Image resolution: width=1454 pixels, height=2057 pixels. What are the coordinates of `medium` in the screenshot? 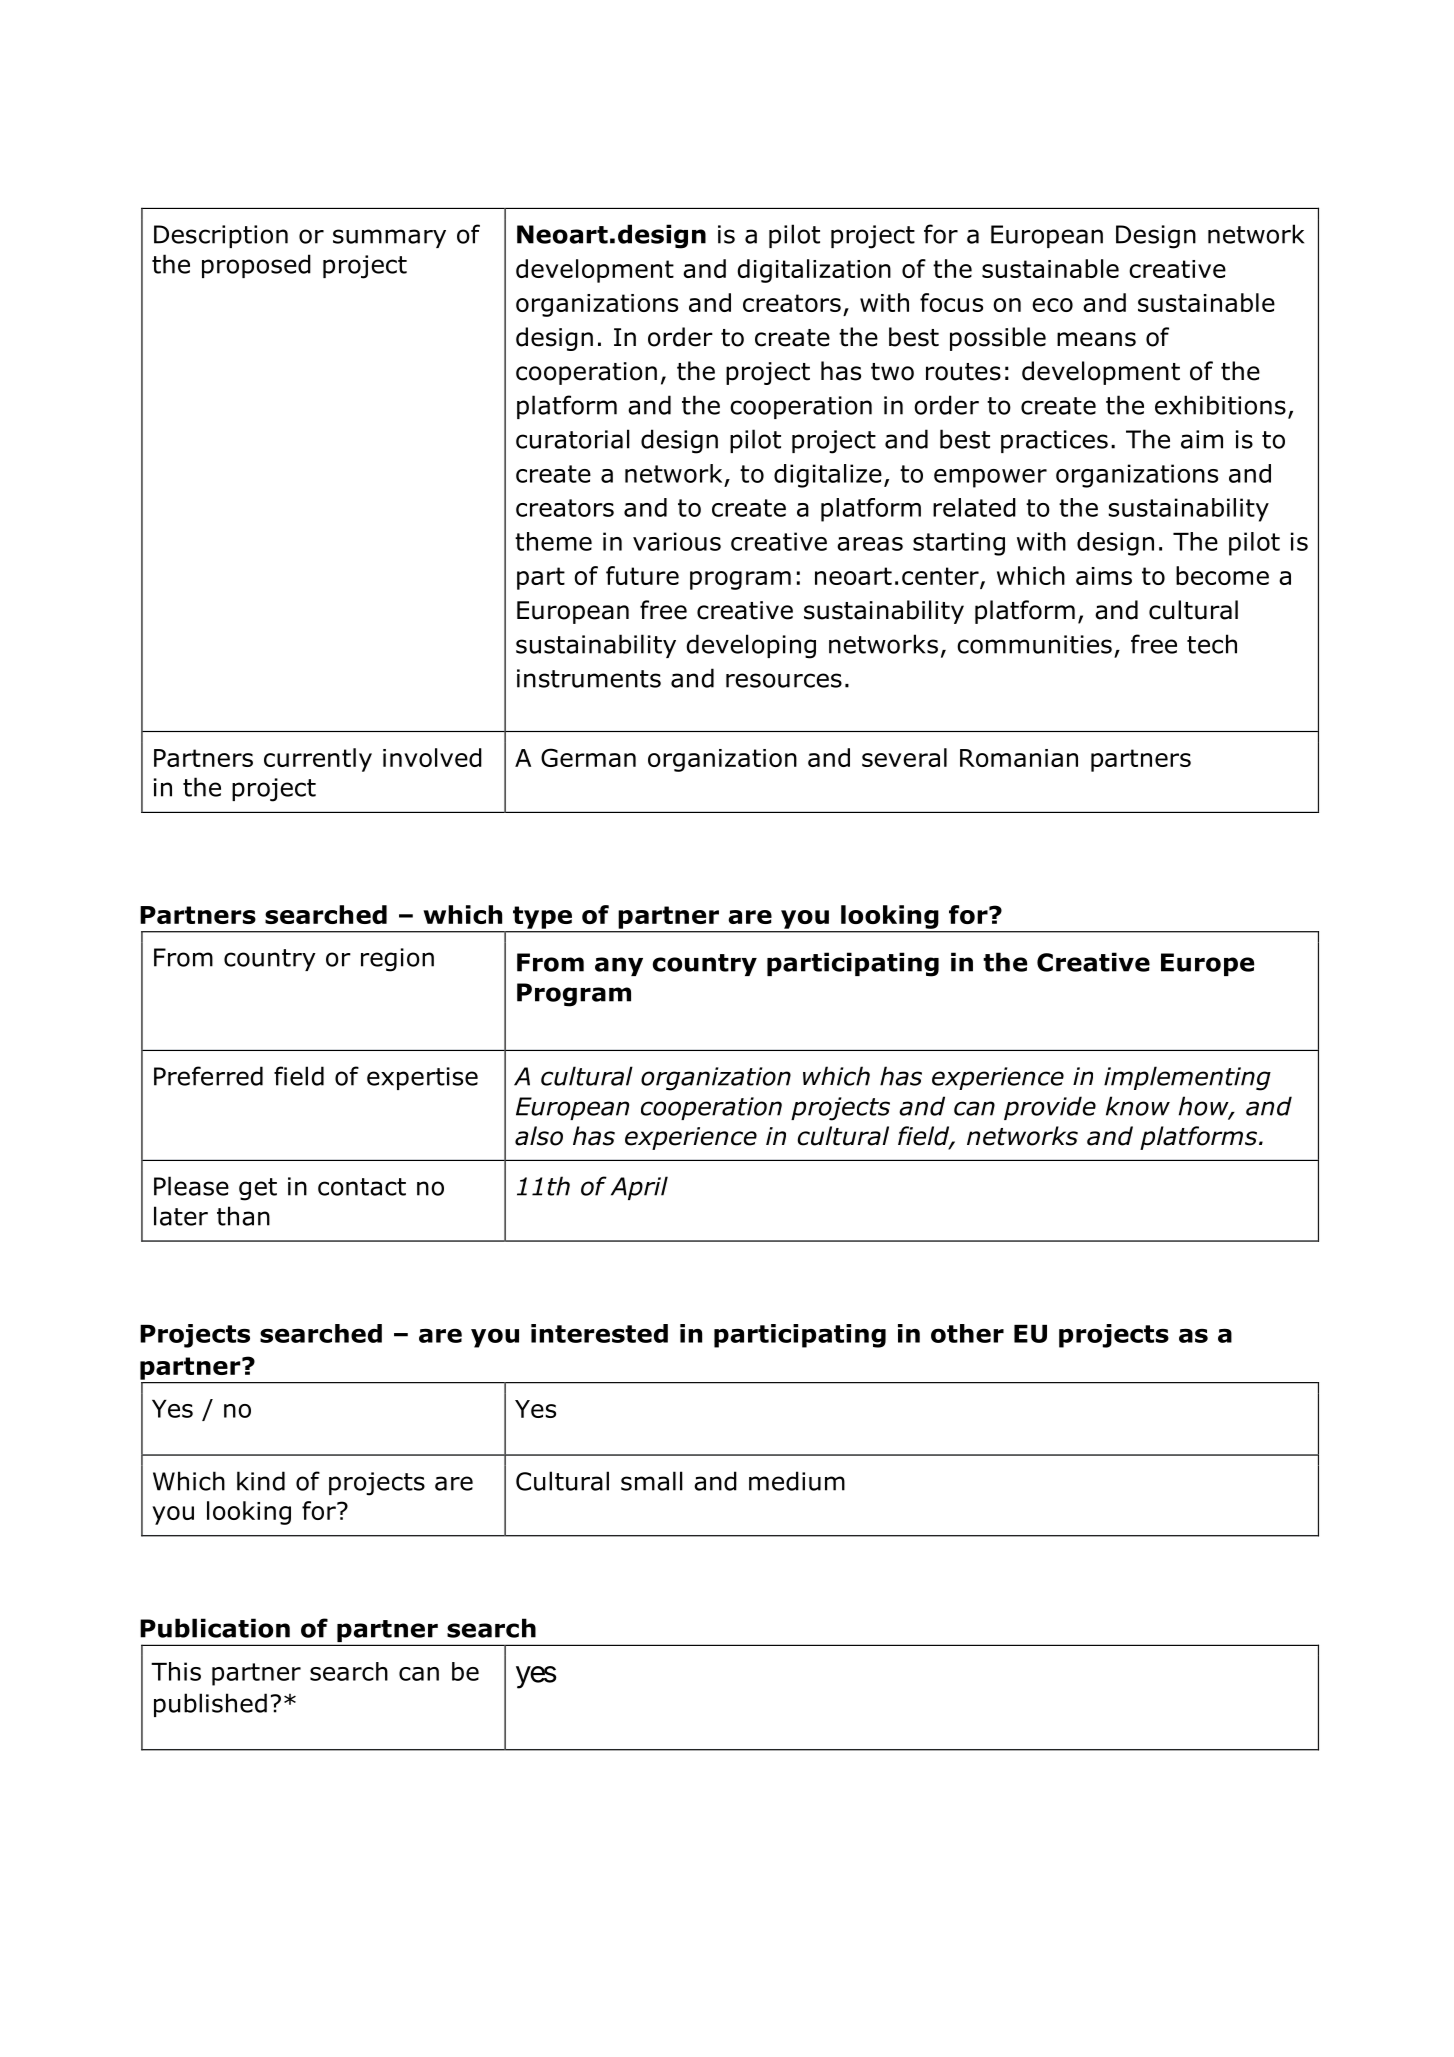 It's located at (797, 1481).
